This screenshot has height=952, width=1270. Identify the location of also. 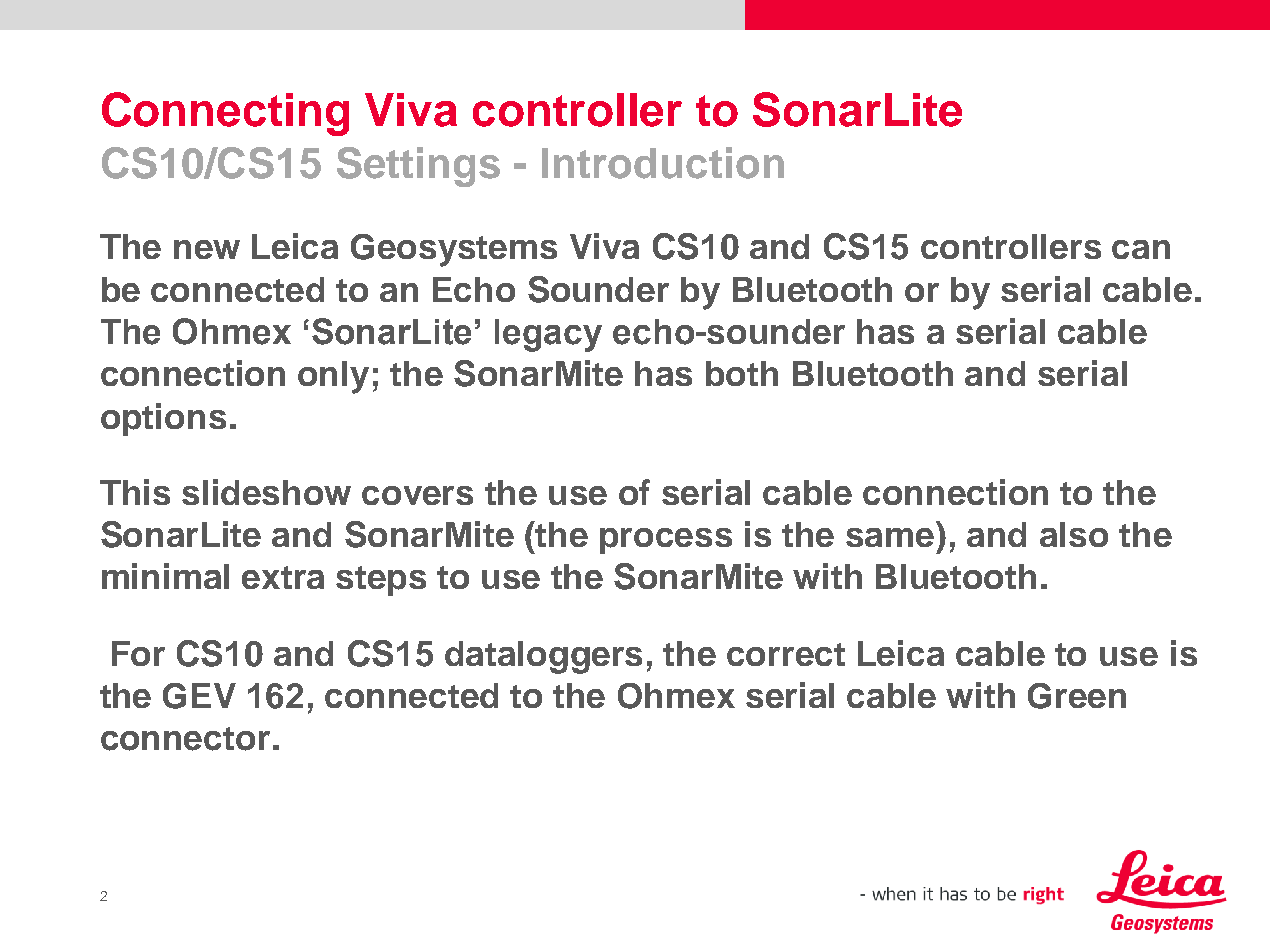
(1074, 534).
